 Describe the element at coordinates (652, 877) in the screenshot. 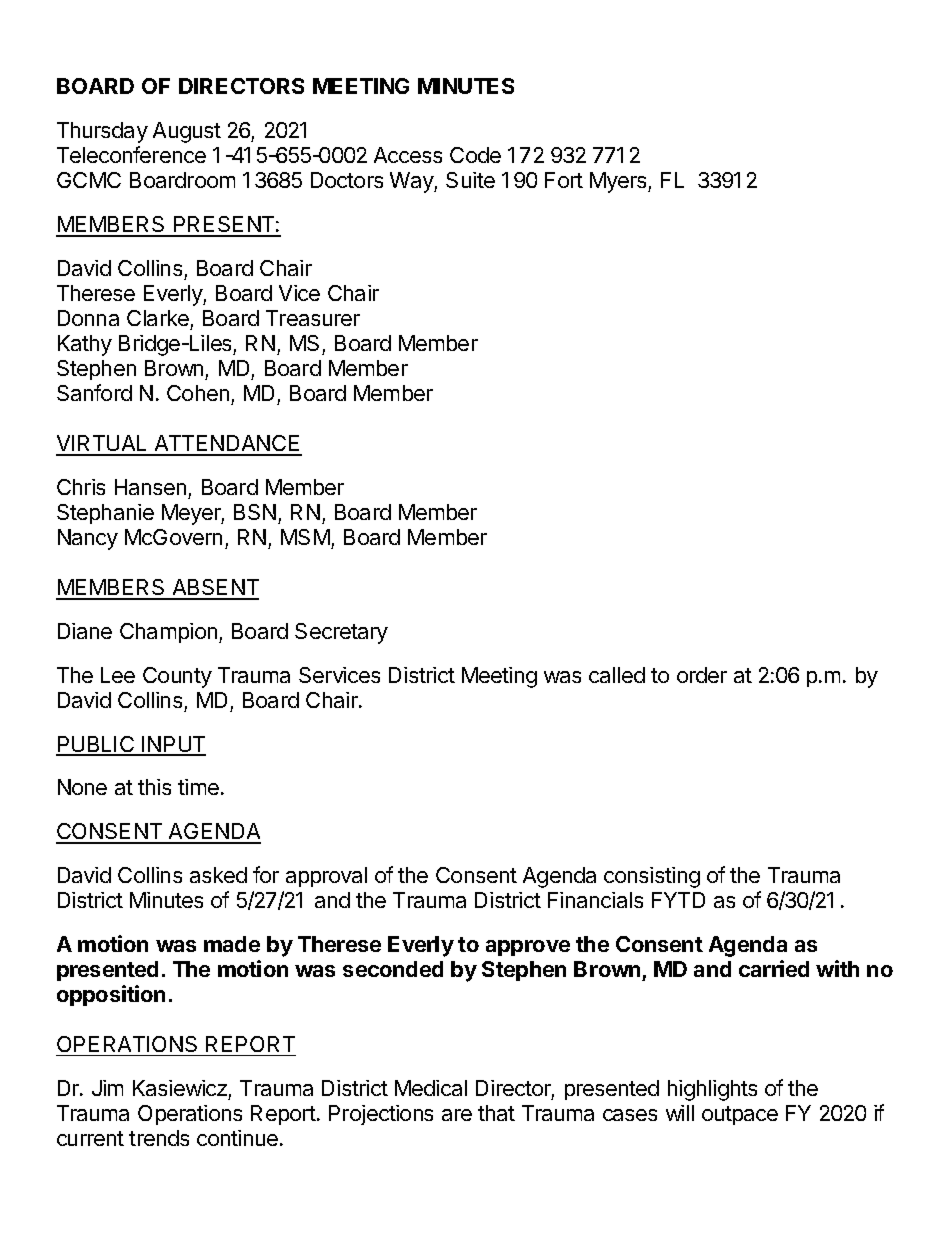

I see `consisting` at that location.
